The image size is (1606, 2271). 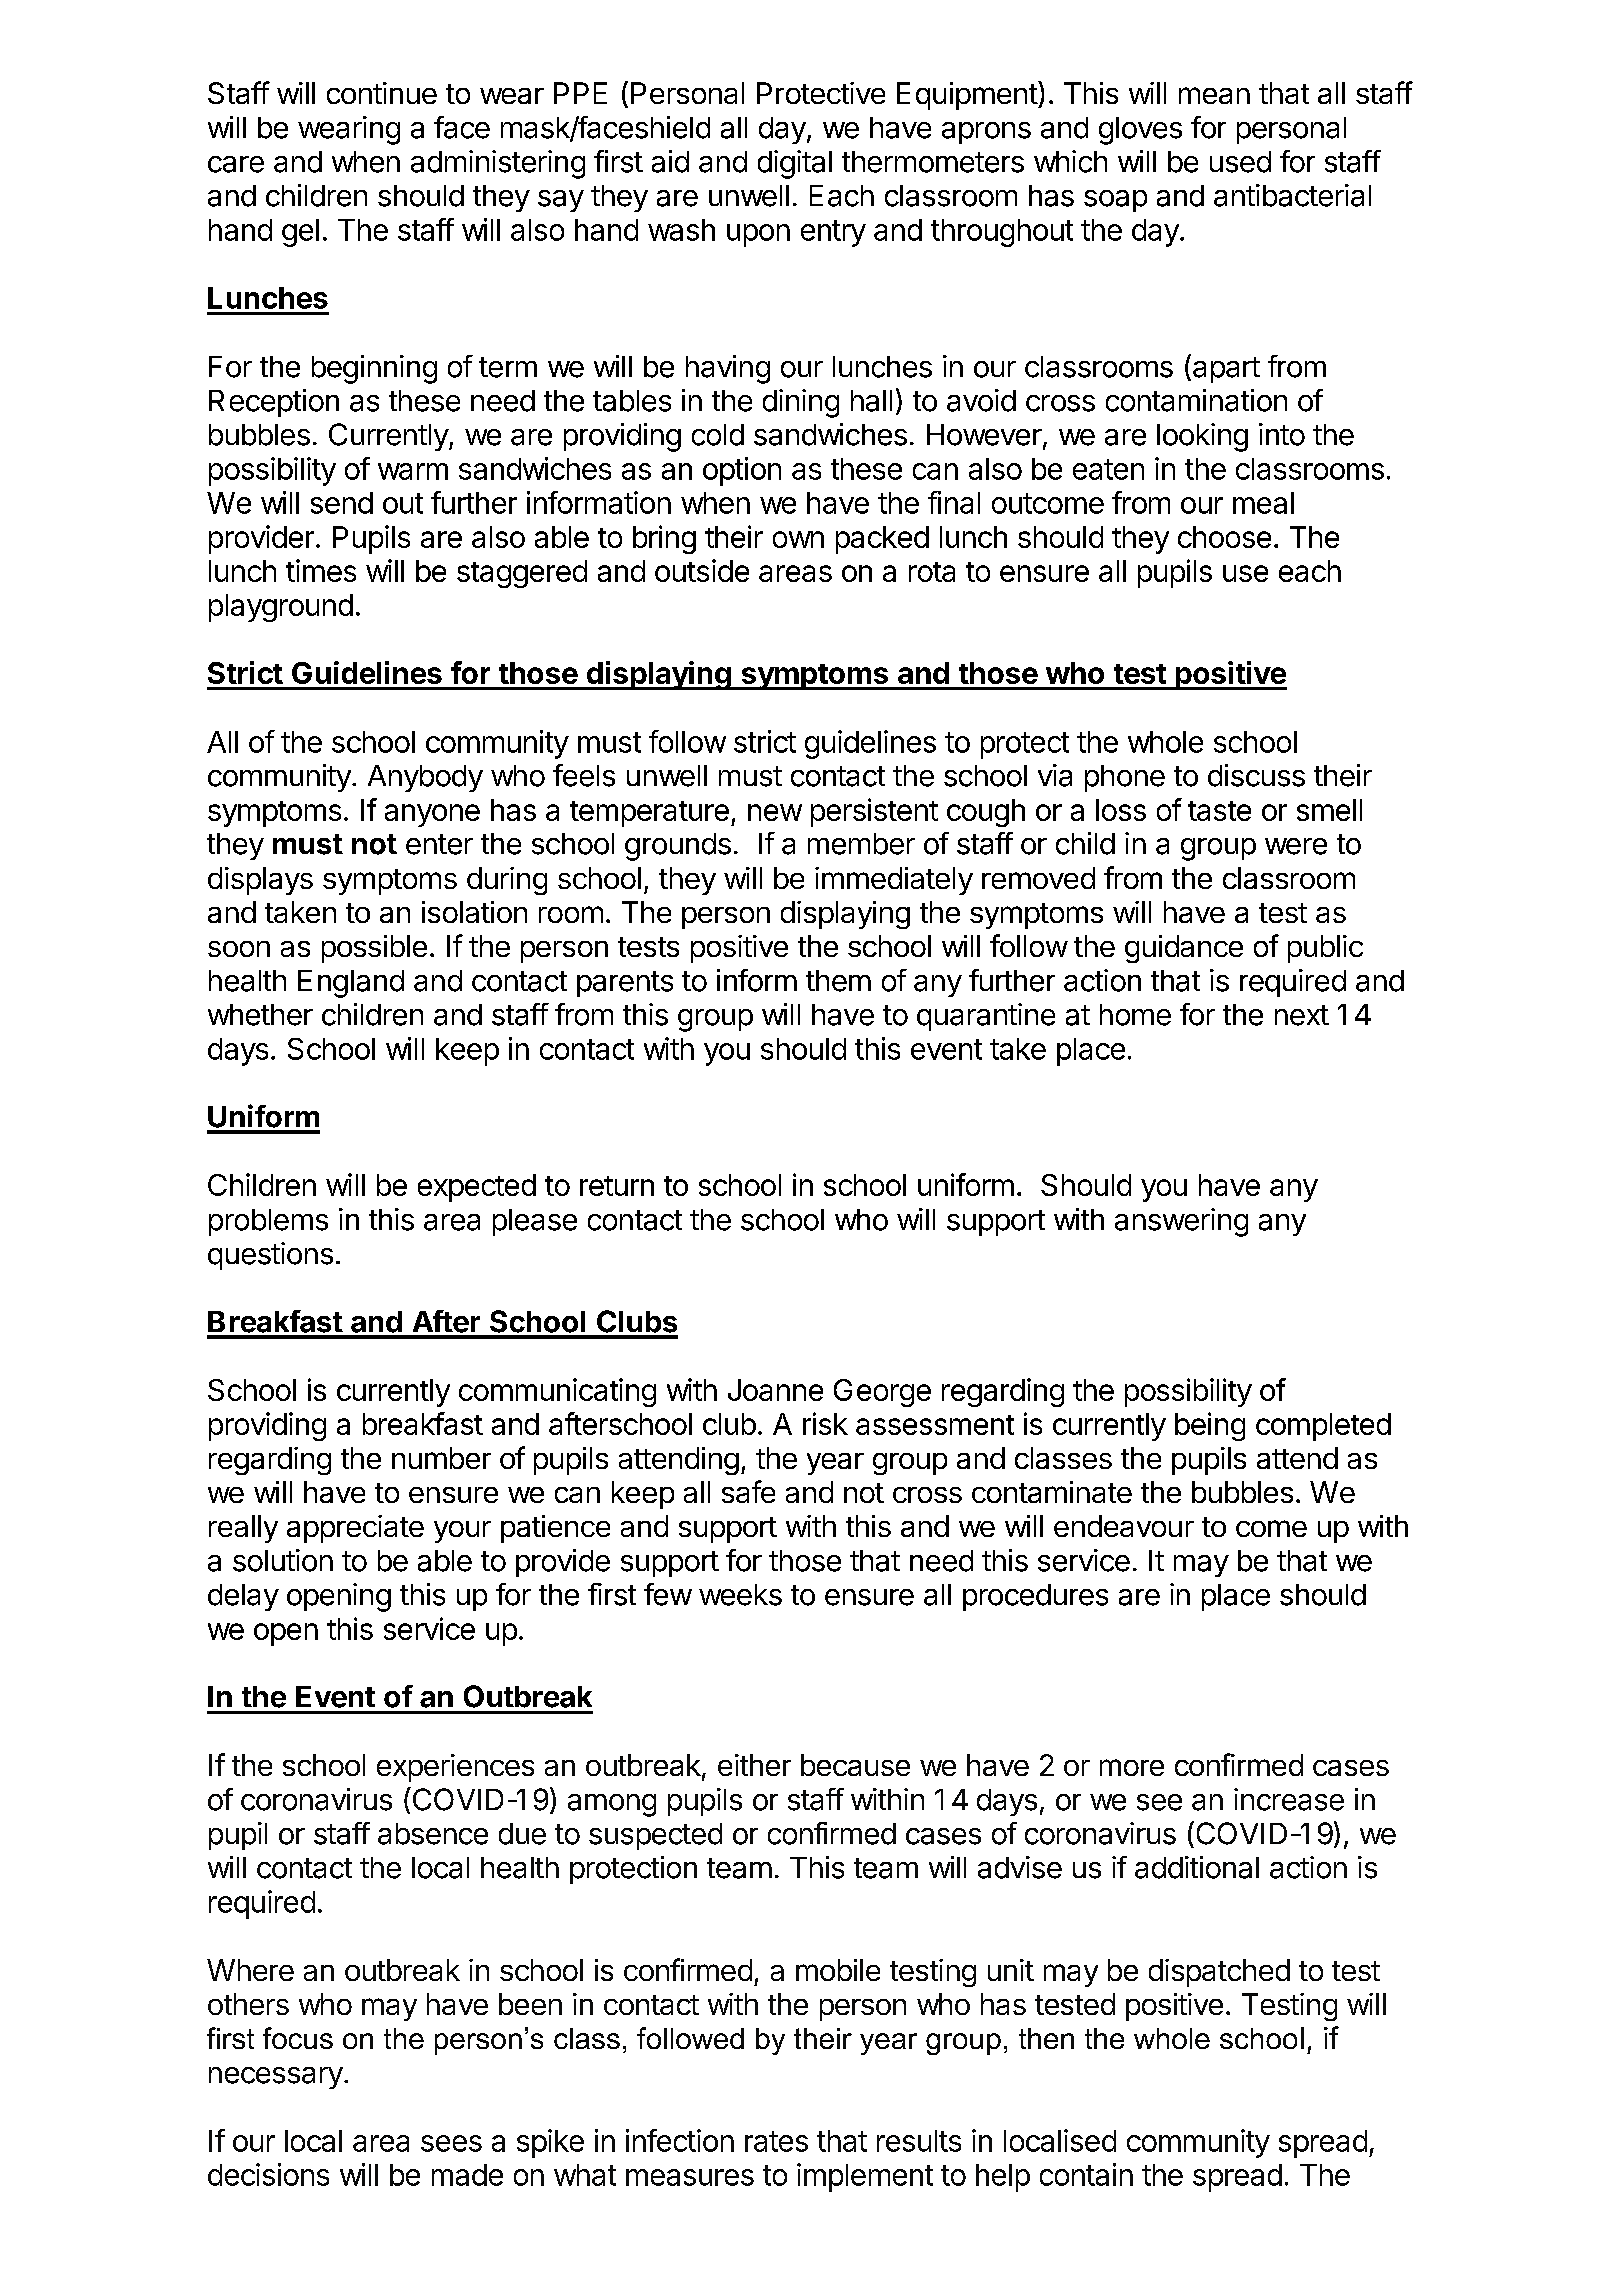 What do you see at coordinates (776, 2141) in the screenshot?
I see `rates` at bounding box center [776, 2141].
